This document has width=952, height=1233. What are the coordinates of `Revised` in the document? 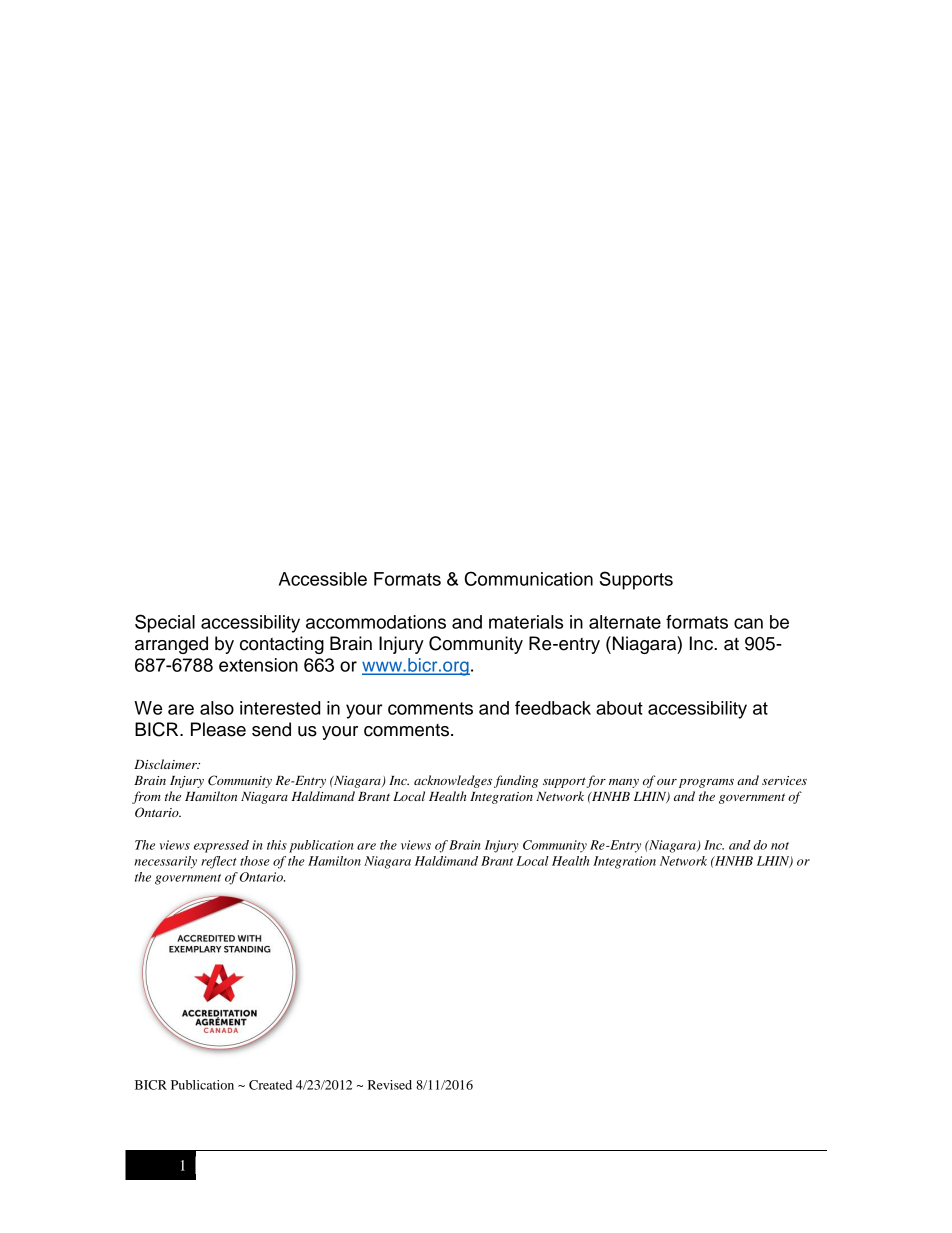 It's located at (390, 1085).
